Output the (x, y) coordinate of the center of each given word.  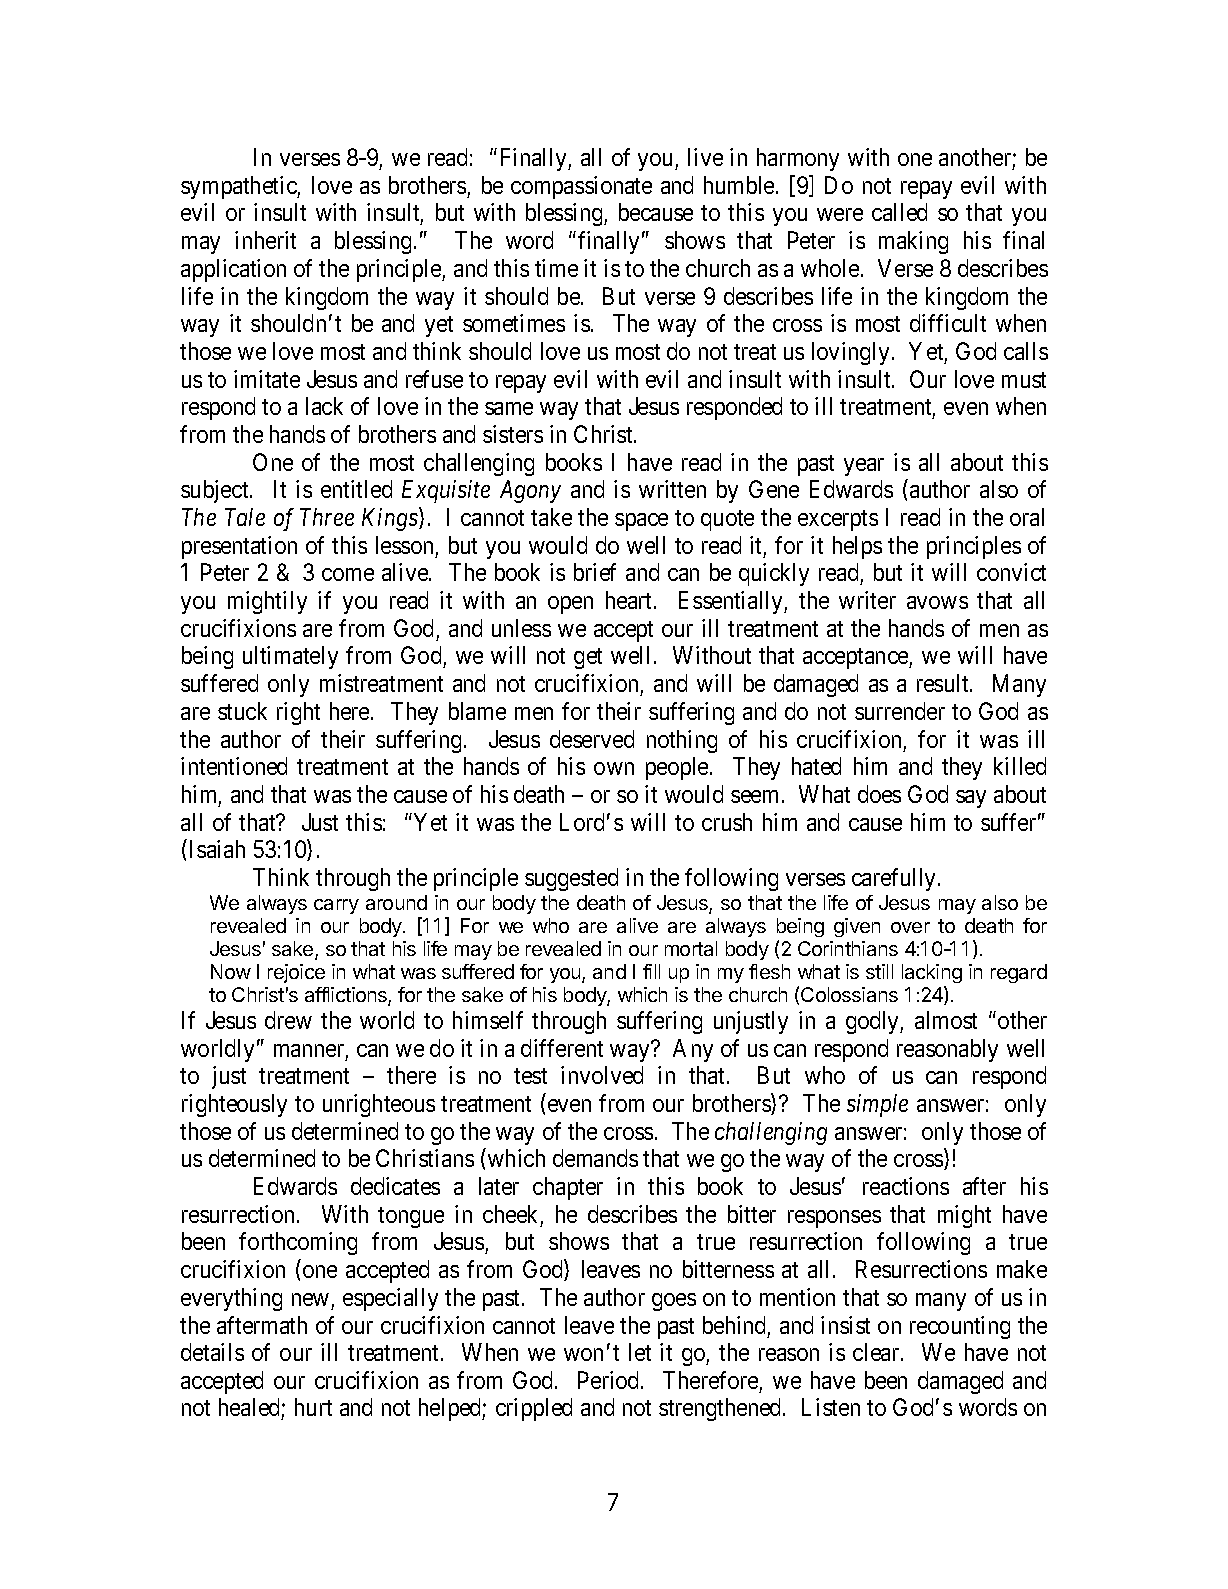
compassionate (581, 187)
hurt (313, 1407)
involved (602, 1075)
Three (327, 517)
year (864, 467)
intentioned (234, 766)
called (899, 212)
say (971, 799)
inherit (265, 240)
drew (288, 1020)
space (641, 522)
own (614, 768)
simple (877, 1105)
